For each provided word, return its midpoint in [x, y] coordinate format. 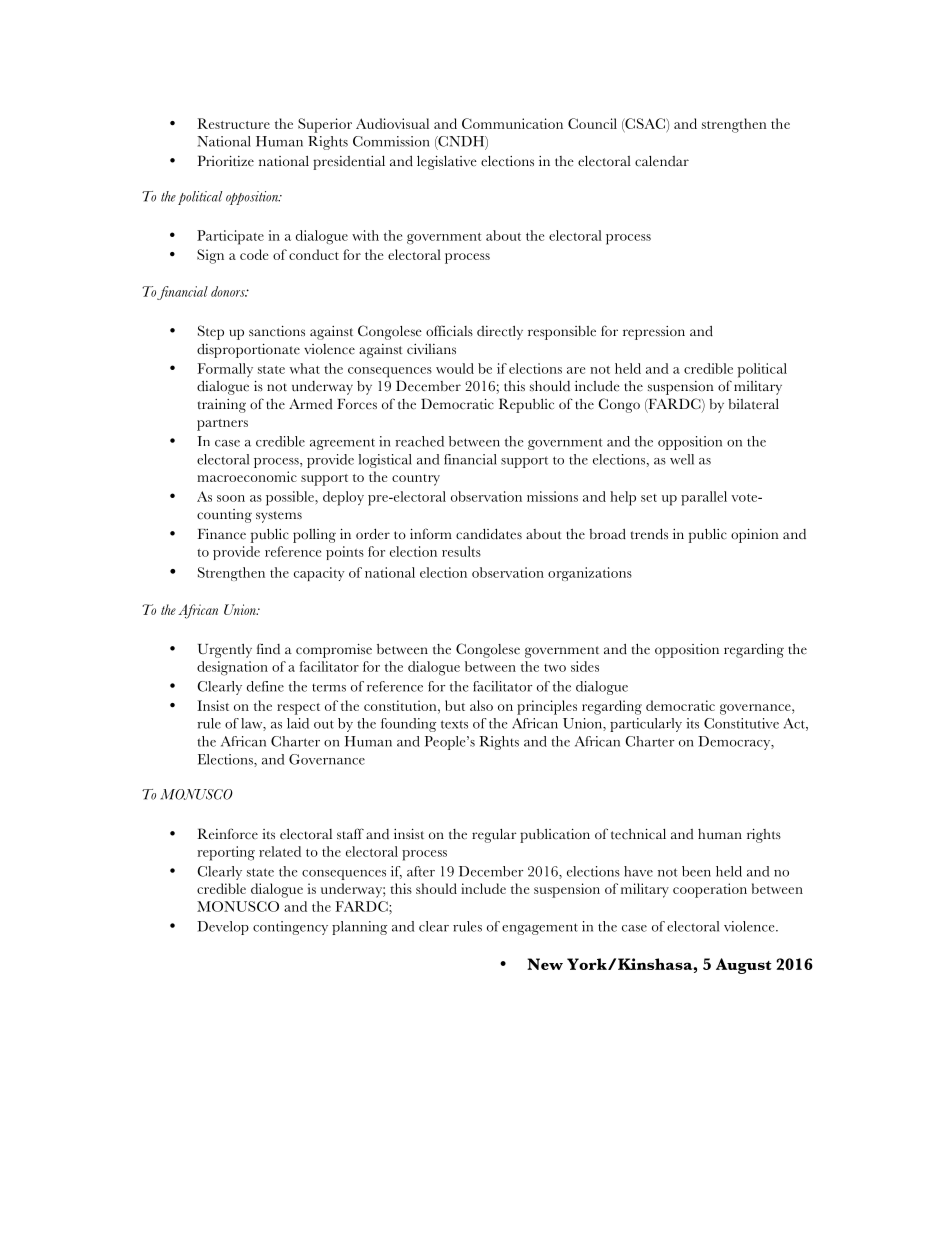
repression [654, 333]
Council [592, 123]
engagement [540, 929]
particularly [646, 725]
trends [649, 534]
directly [500, 333]
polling [314, 536]
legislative [447, 163]
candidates [489, 534]
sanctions [277, 331]
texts [454, 724]
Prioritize [226, 161]
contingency [290, 928]
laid [298, 723]
